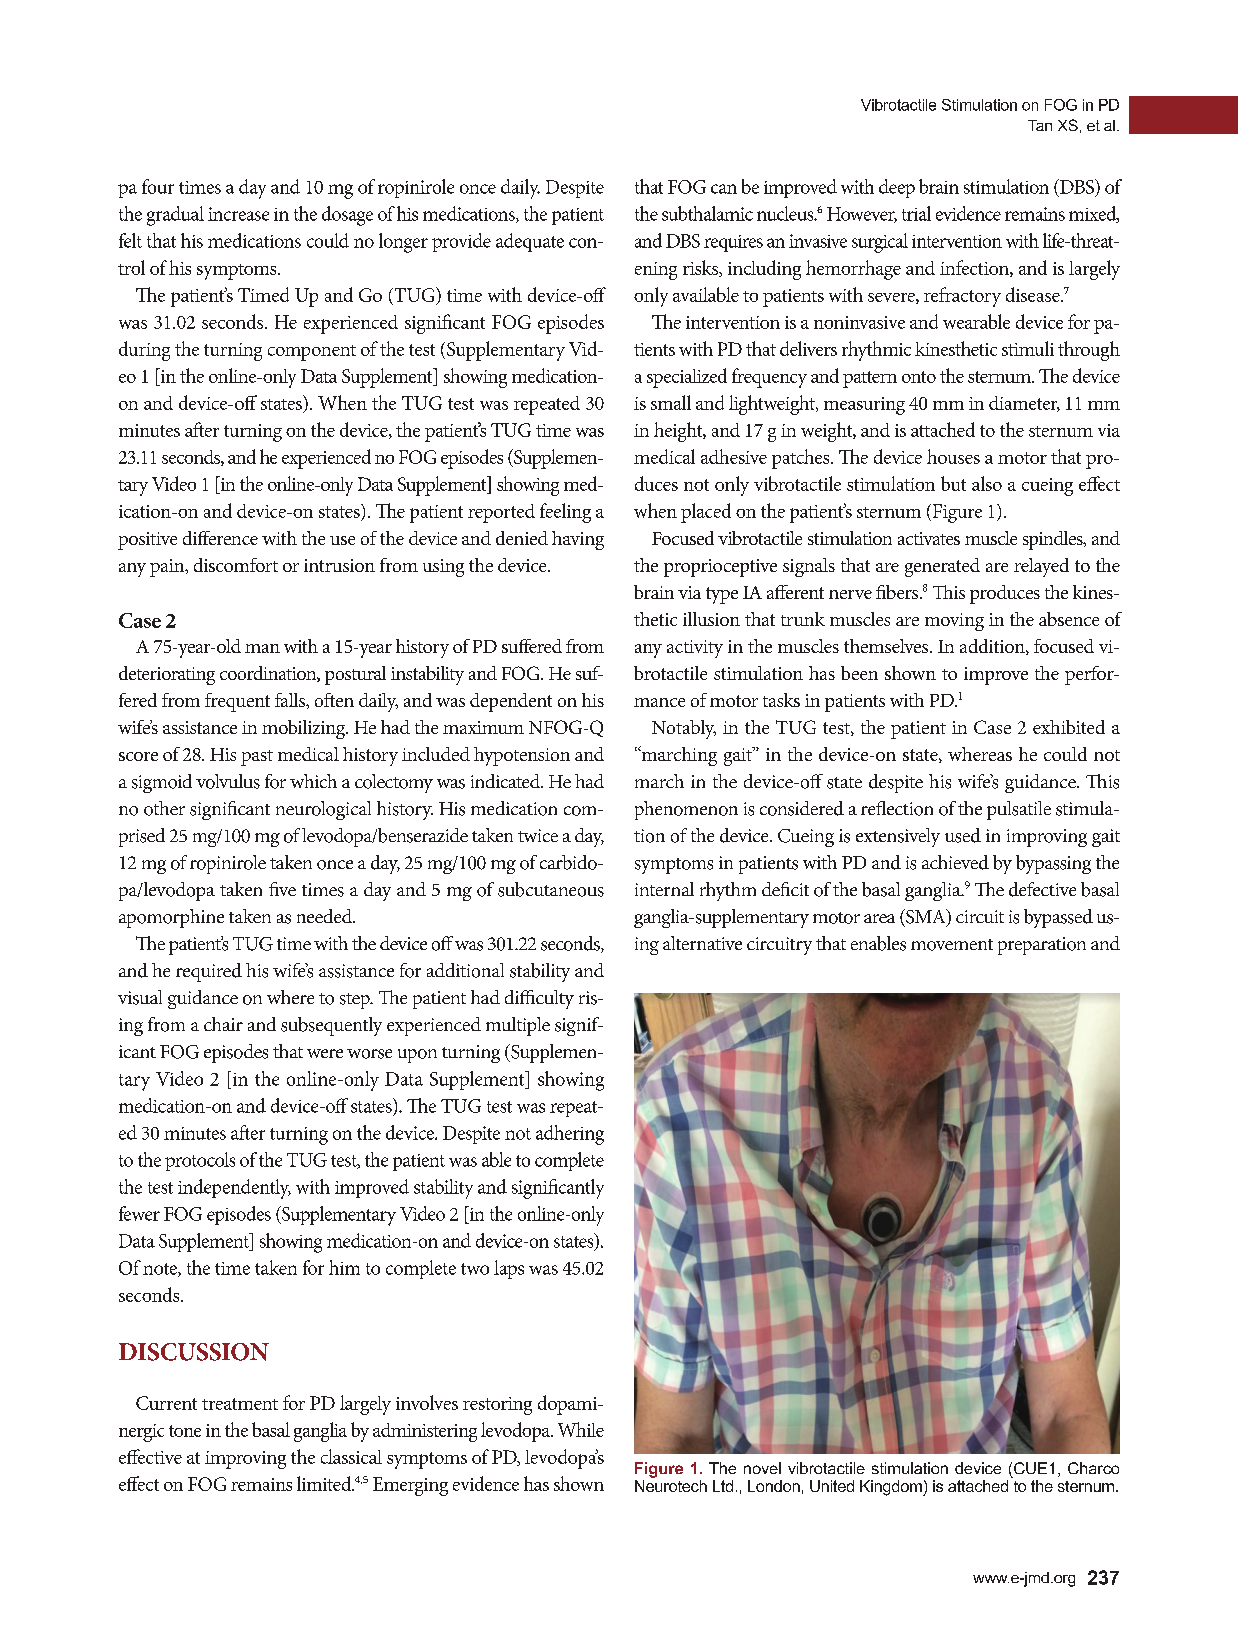 The image size is (1238, 1650). I want to click on volvulus, so click(228, 781).
